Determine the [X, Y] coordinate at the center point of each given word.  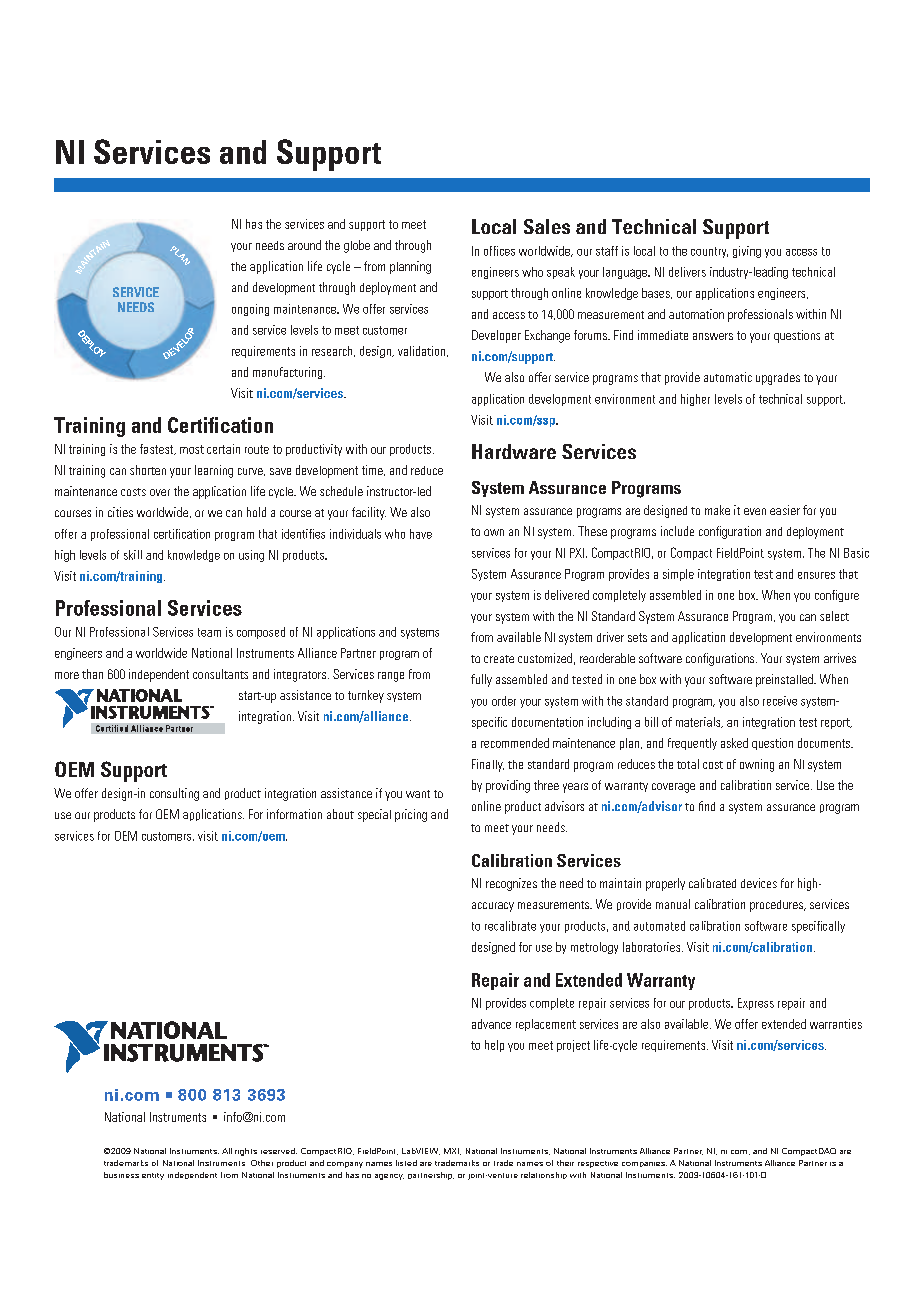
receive [780, 701]
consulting [174, 794]
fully [481, 680]
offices [499, 251]
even [755, 511]
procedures [777, 906]
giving [747, 252]
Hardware [514, 451]
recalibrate [510, 926]
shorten [148, 470]
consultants [220, 674]
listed [406, 1163]
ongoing [250, 310]
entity [153, 1176]
